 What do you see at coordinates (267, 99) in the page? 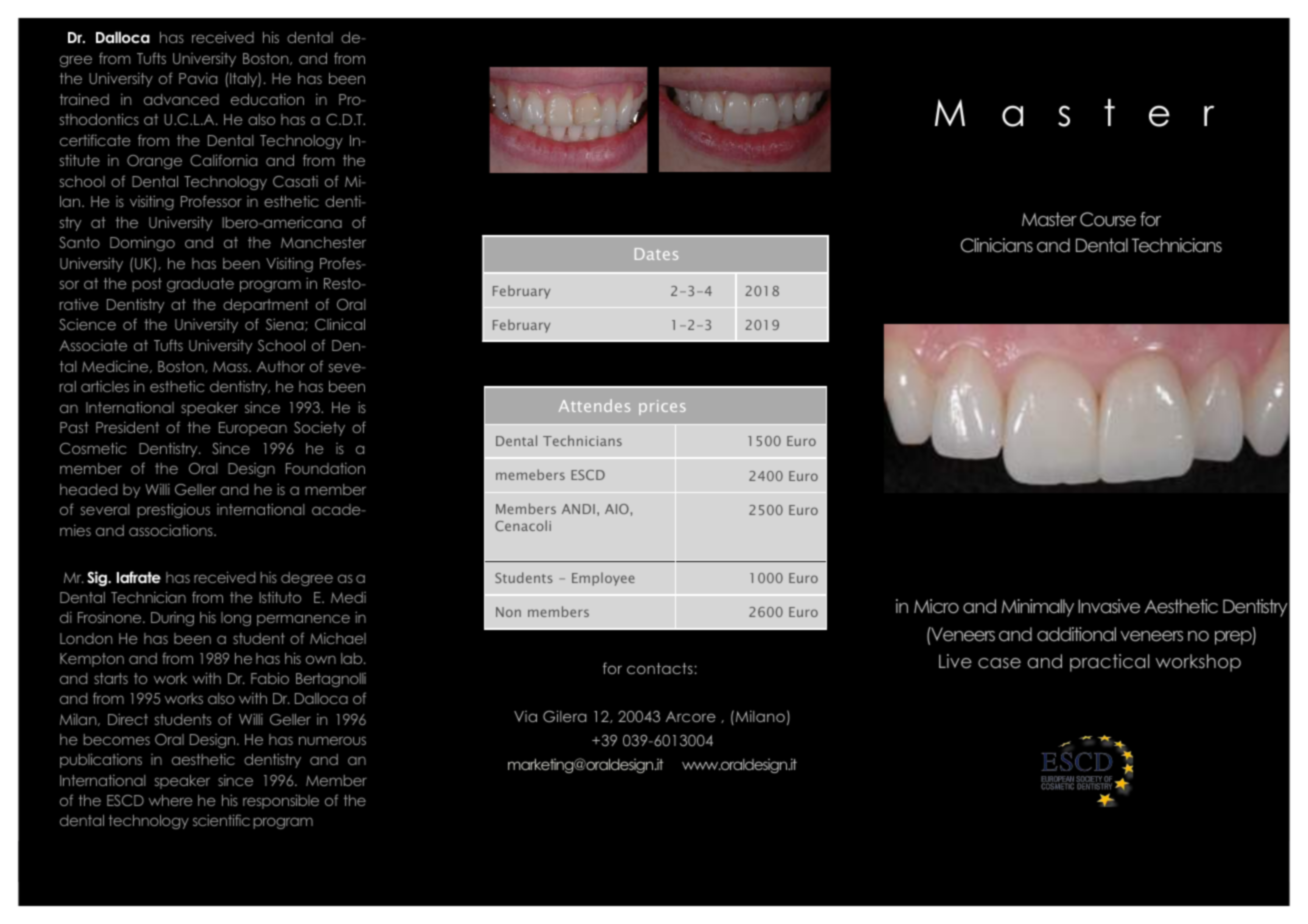
I see `education` at bounding box center [267, 99].
